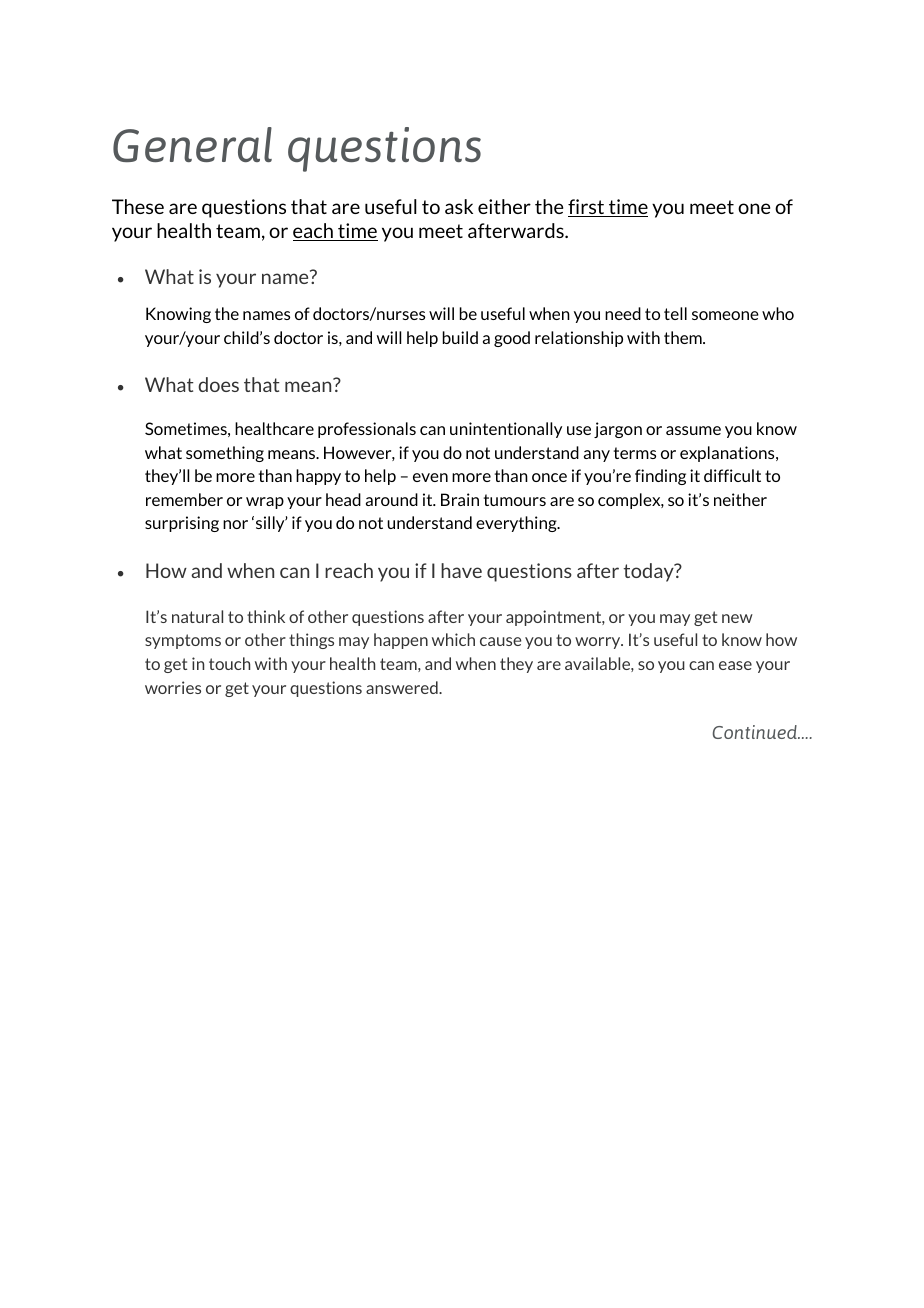  Describe the element at coordinates (756, 732) in the image. I see `Continued` at that location.
